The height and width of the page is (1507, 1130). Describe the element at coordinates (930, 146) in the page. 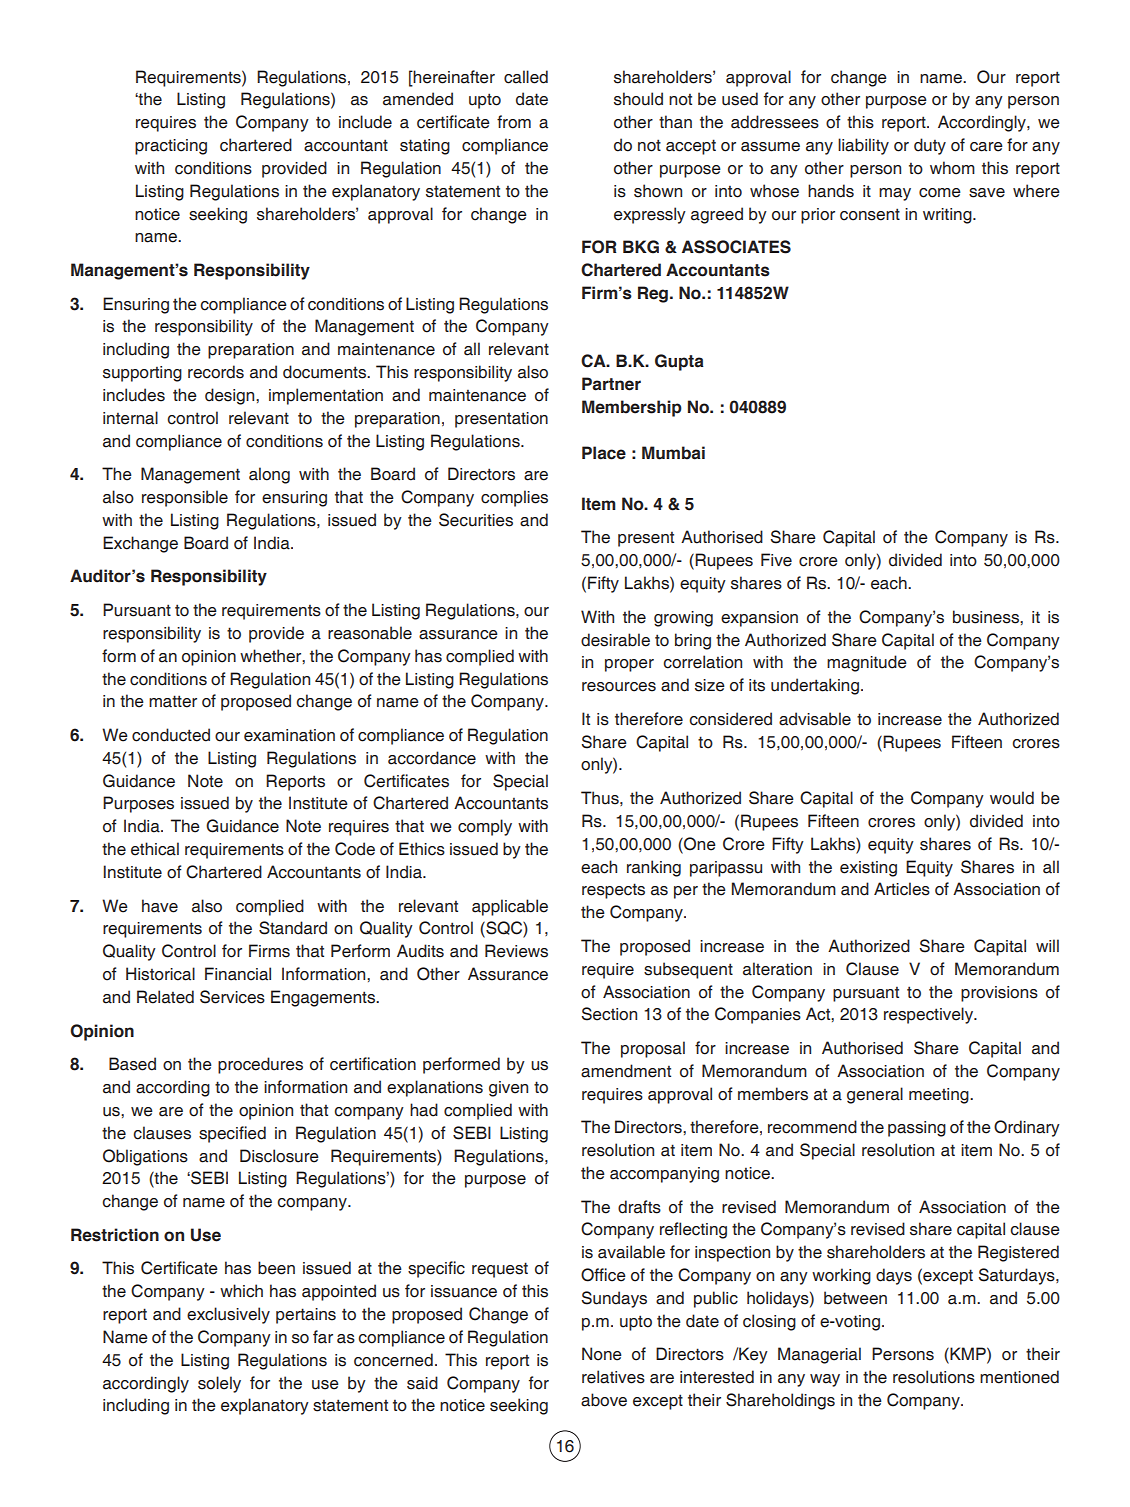

I see `duty` at that location.
